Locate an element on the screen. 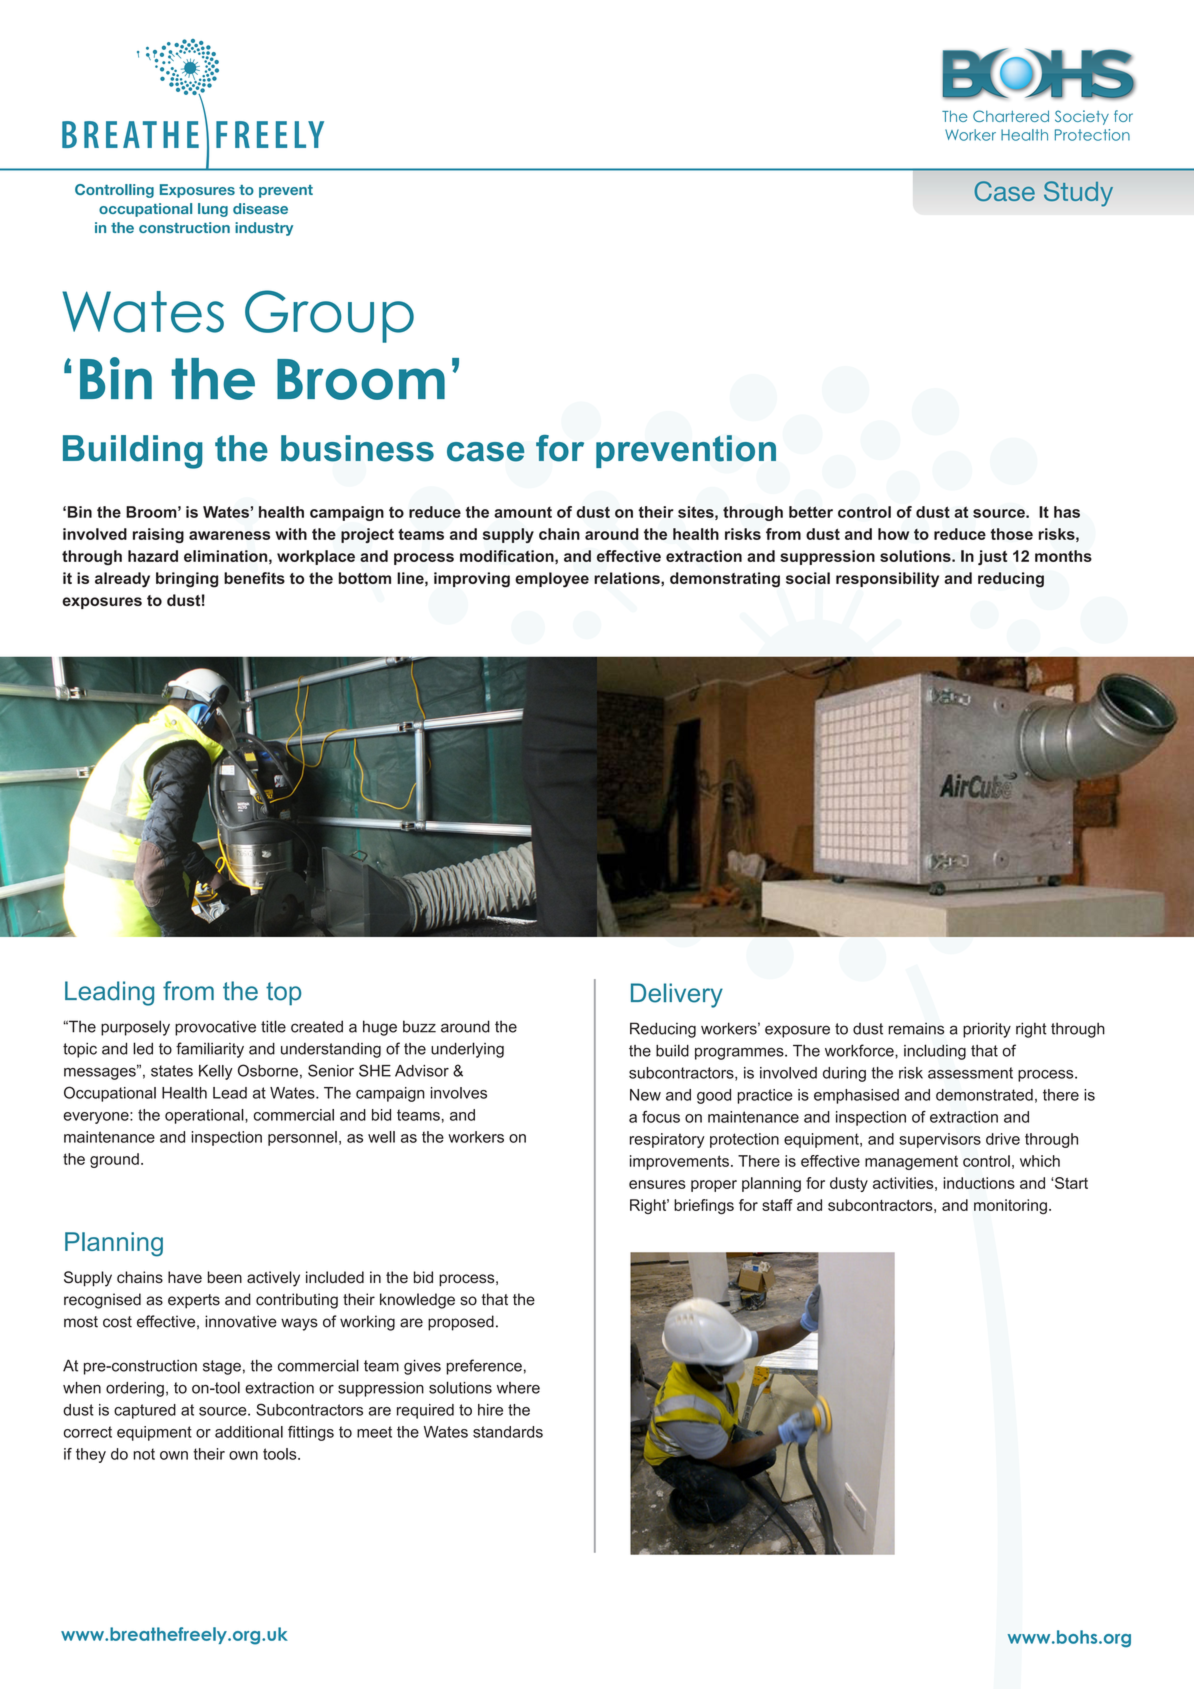 The width and height of the screenshot is (1194, 1689). employee is located at coordinates (552, 580).
